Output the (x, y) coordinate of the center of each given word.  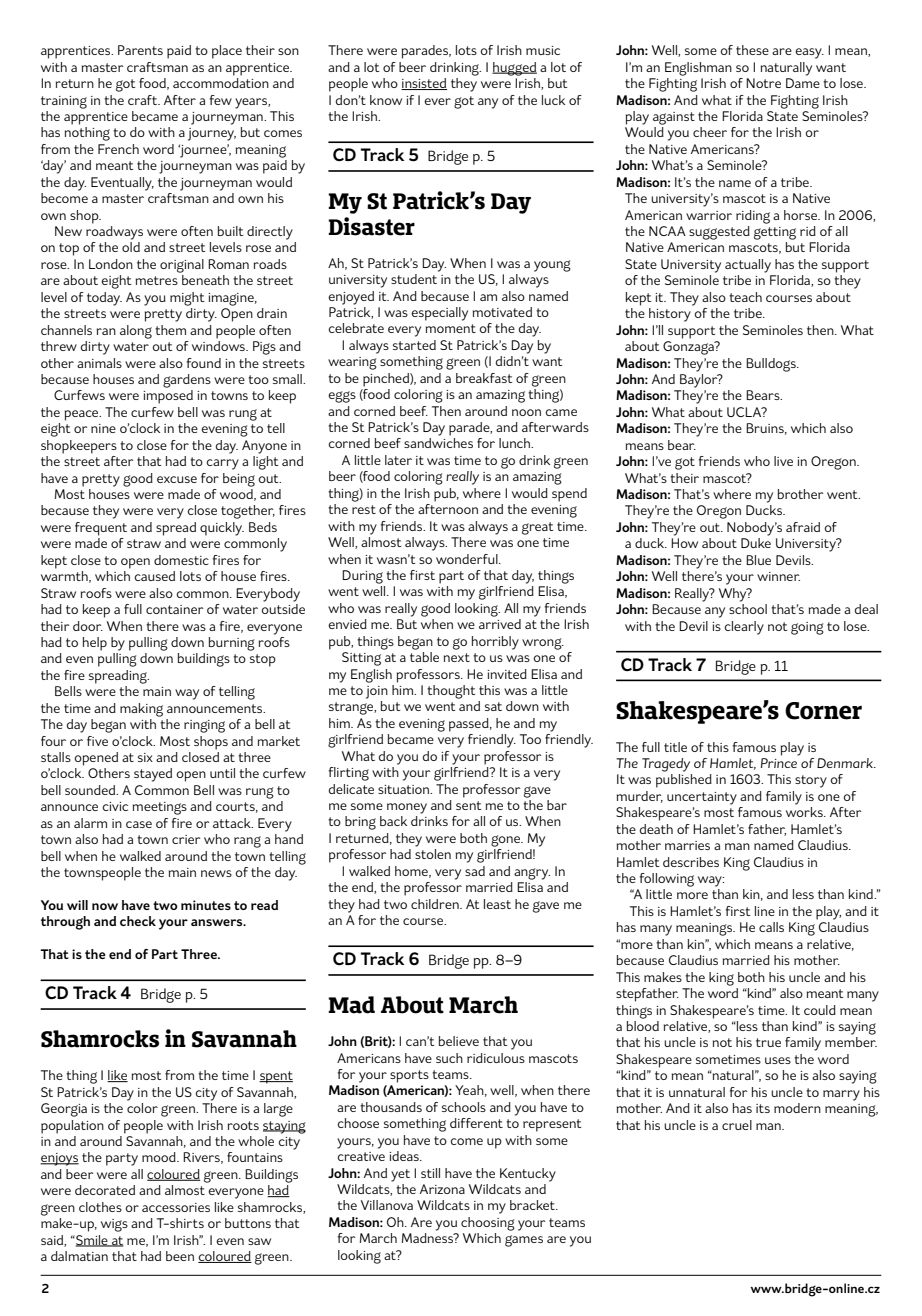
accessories (176, 1207)
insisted (424, 84)
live (783, 461)
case (139, 824)
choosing (488, 1224)
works (805, 812)
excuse (177, 479)
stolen (433, 854)
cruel (737, 1125)
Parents (140, 50)
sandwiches (438, 443)
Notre (763, 83)
